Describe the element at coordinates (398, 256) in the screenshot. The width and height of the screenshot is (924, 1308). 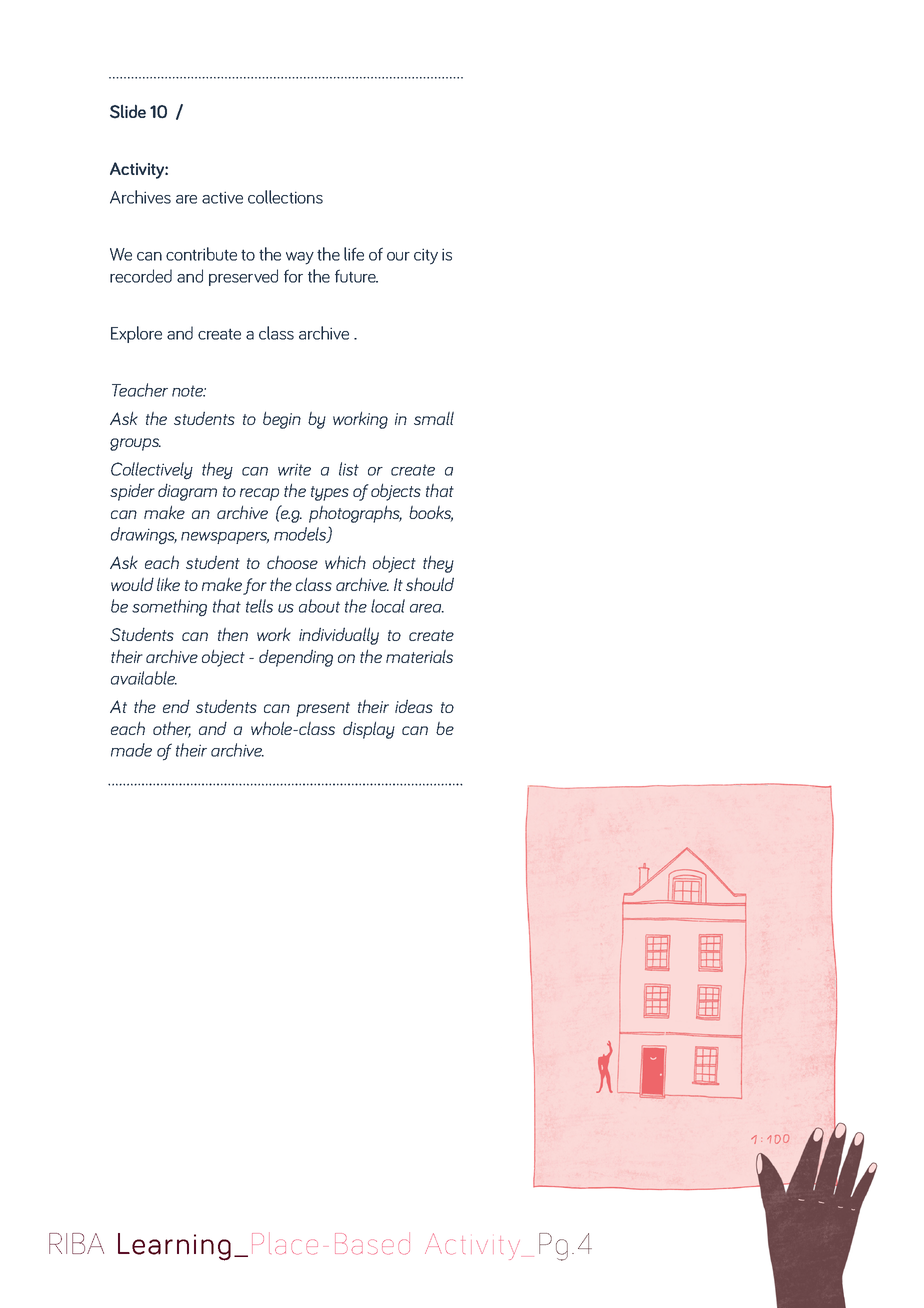
I see `our` at that location.
